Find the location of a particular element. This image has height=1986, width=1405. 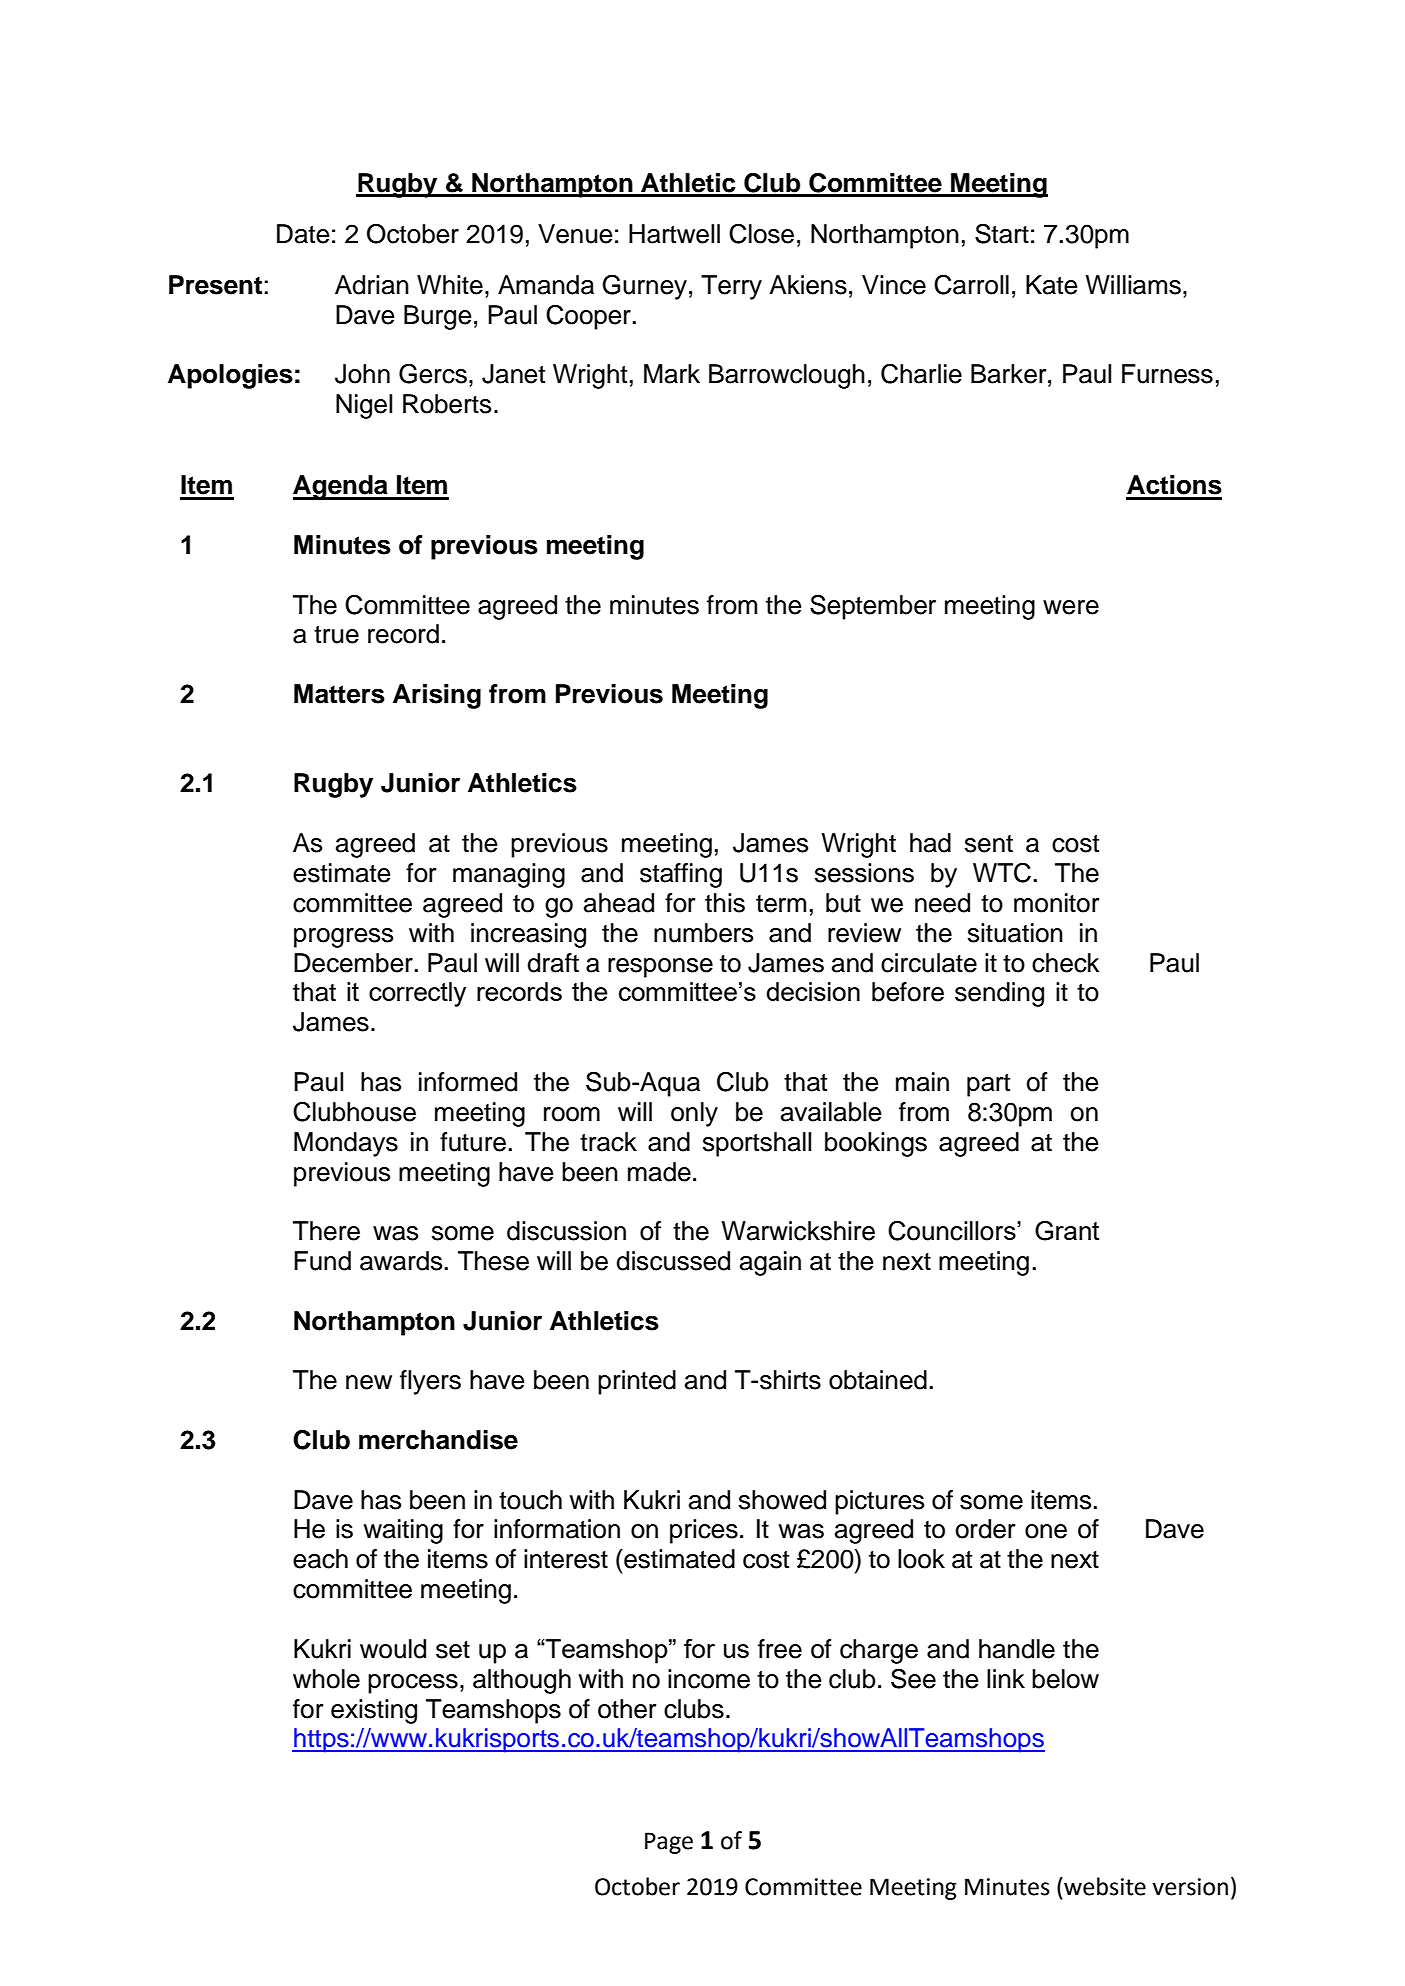

discussed is located at coordinates (673, 1261).
